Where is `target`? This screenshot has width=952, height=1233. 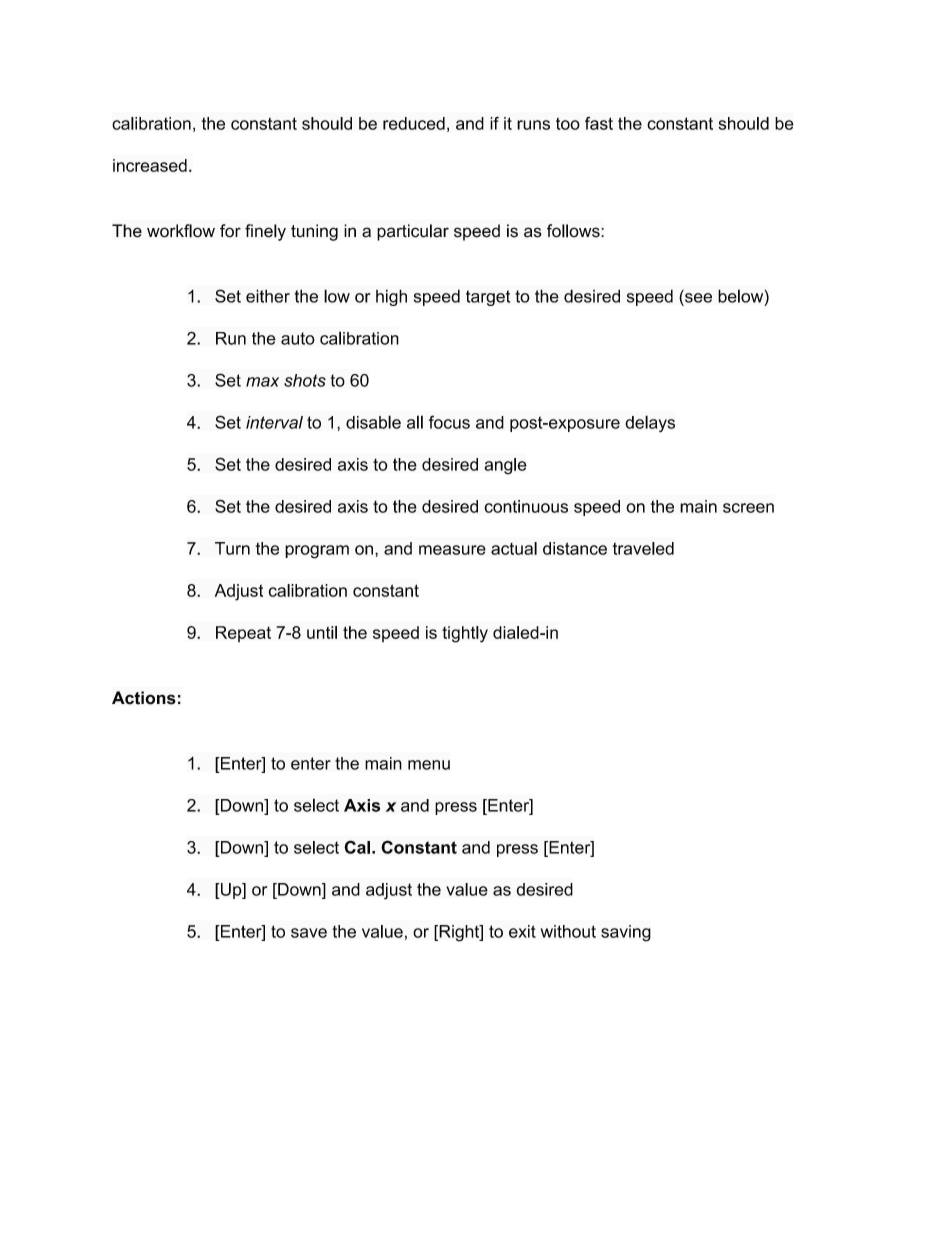
target is located at coordinates (488, 298).
